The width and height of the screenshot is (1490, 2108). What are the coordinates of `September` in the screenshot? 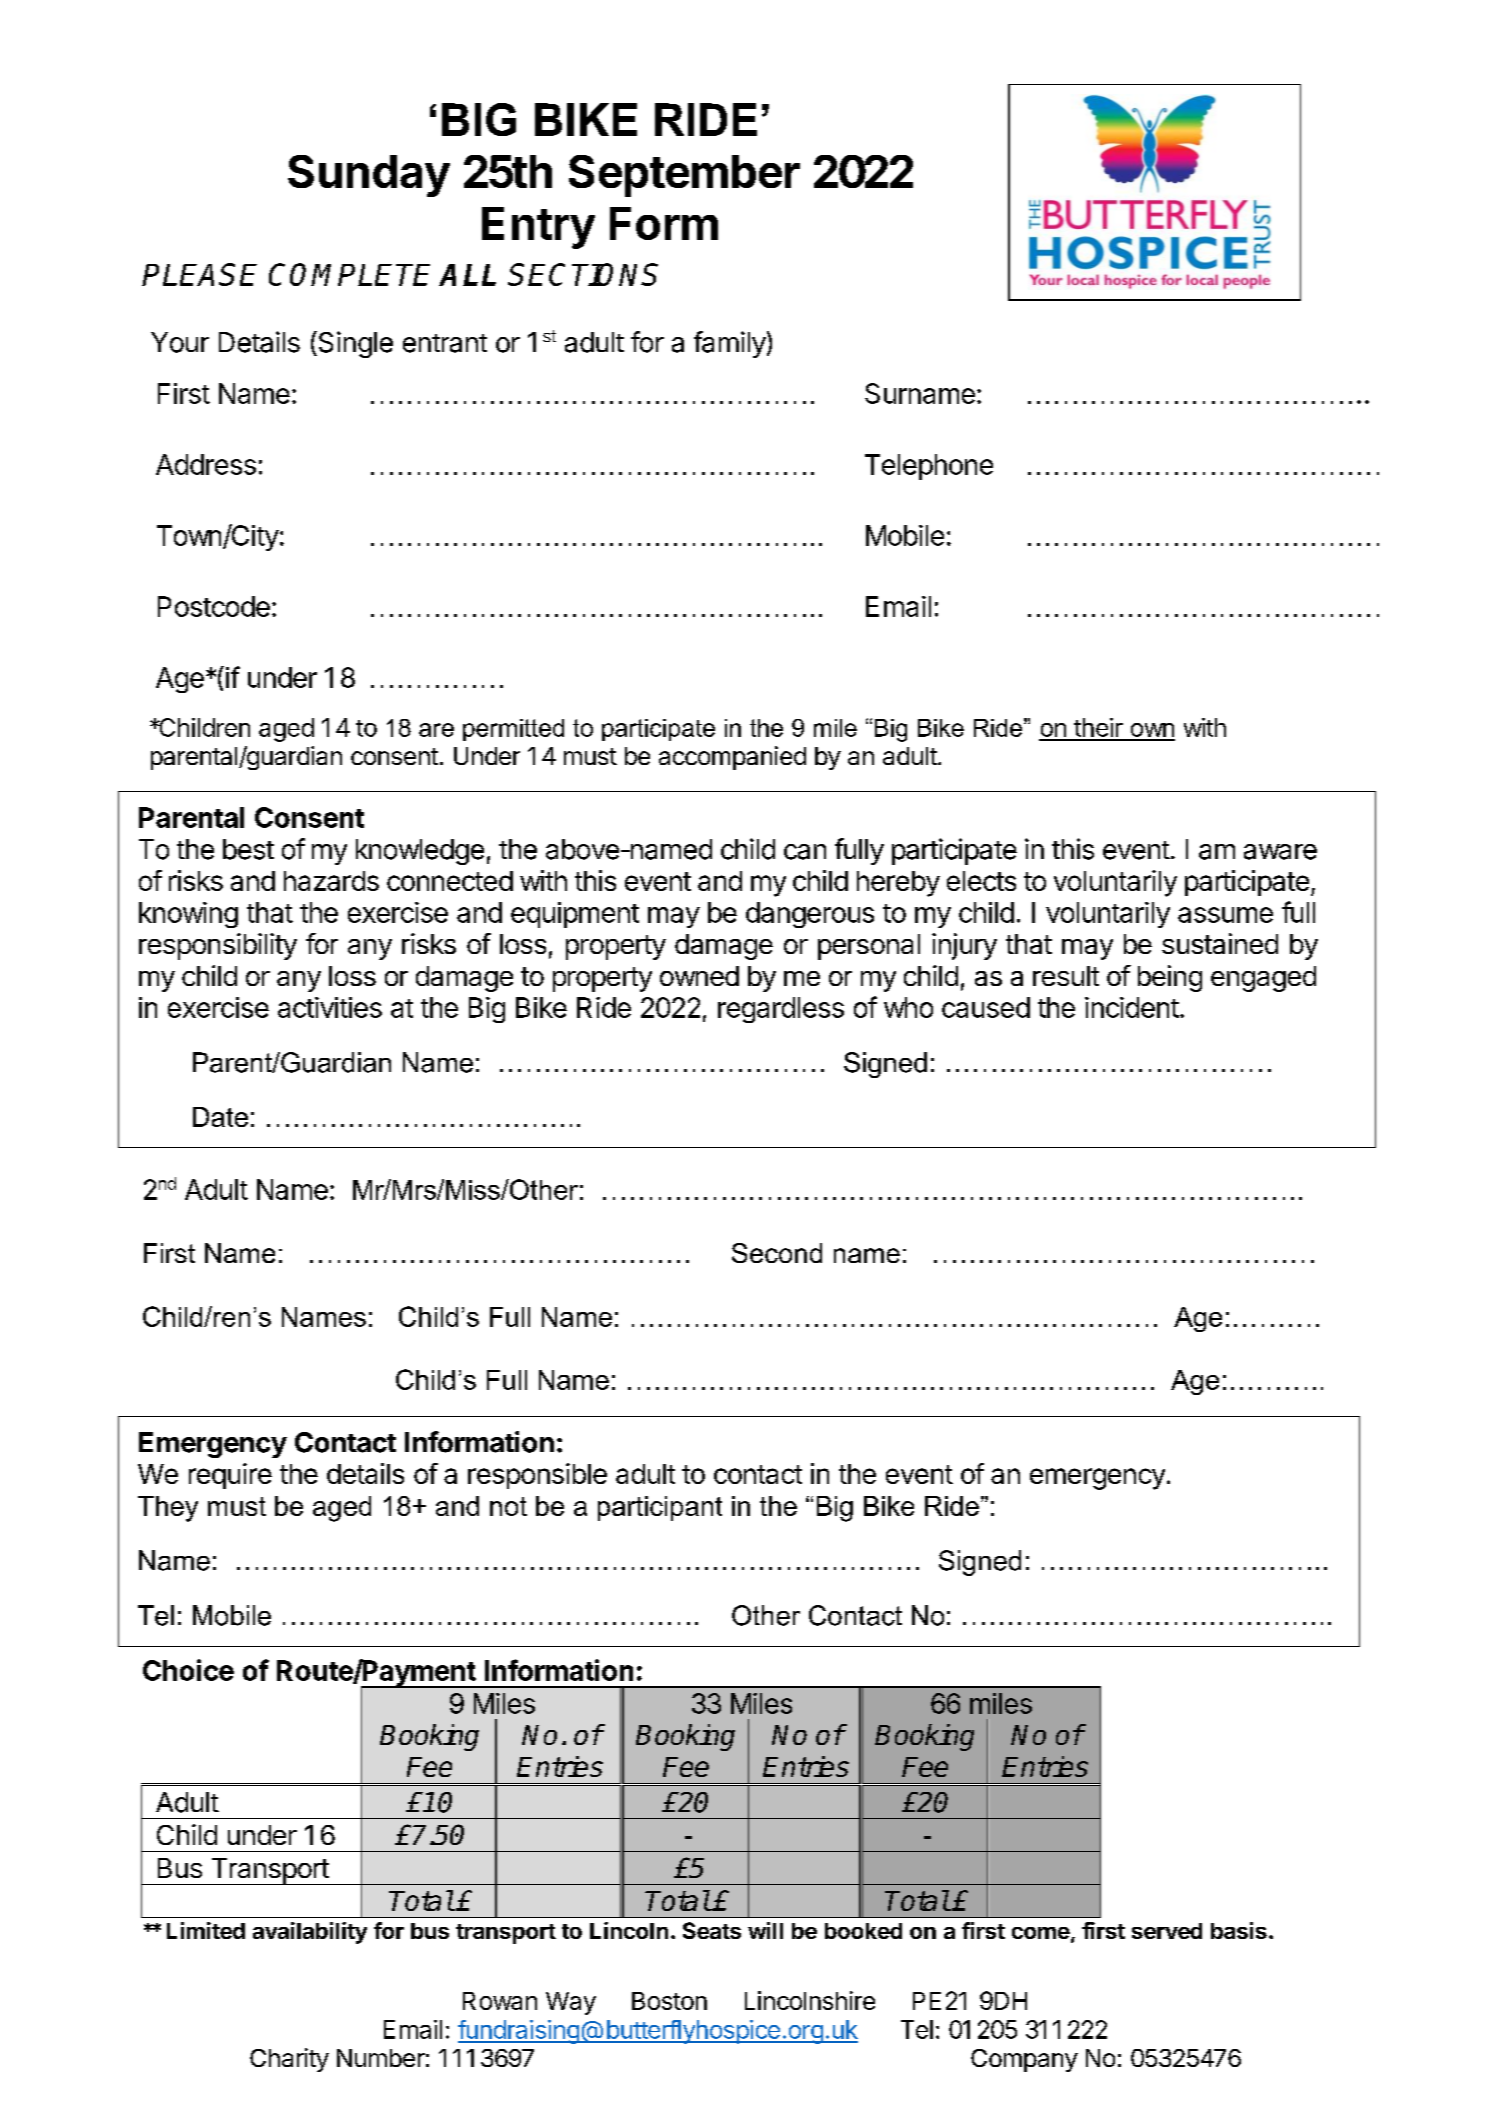 It's located at (684, 176).
